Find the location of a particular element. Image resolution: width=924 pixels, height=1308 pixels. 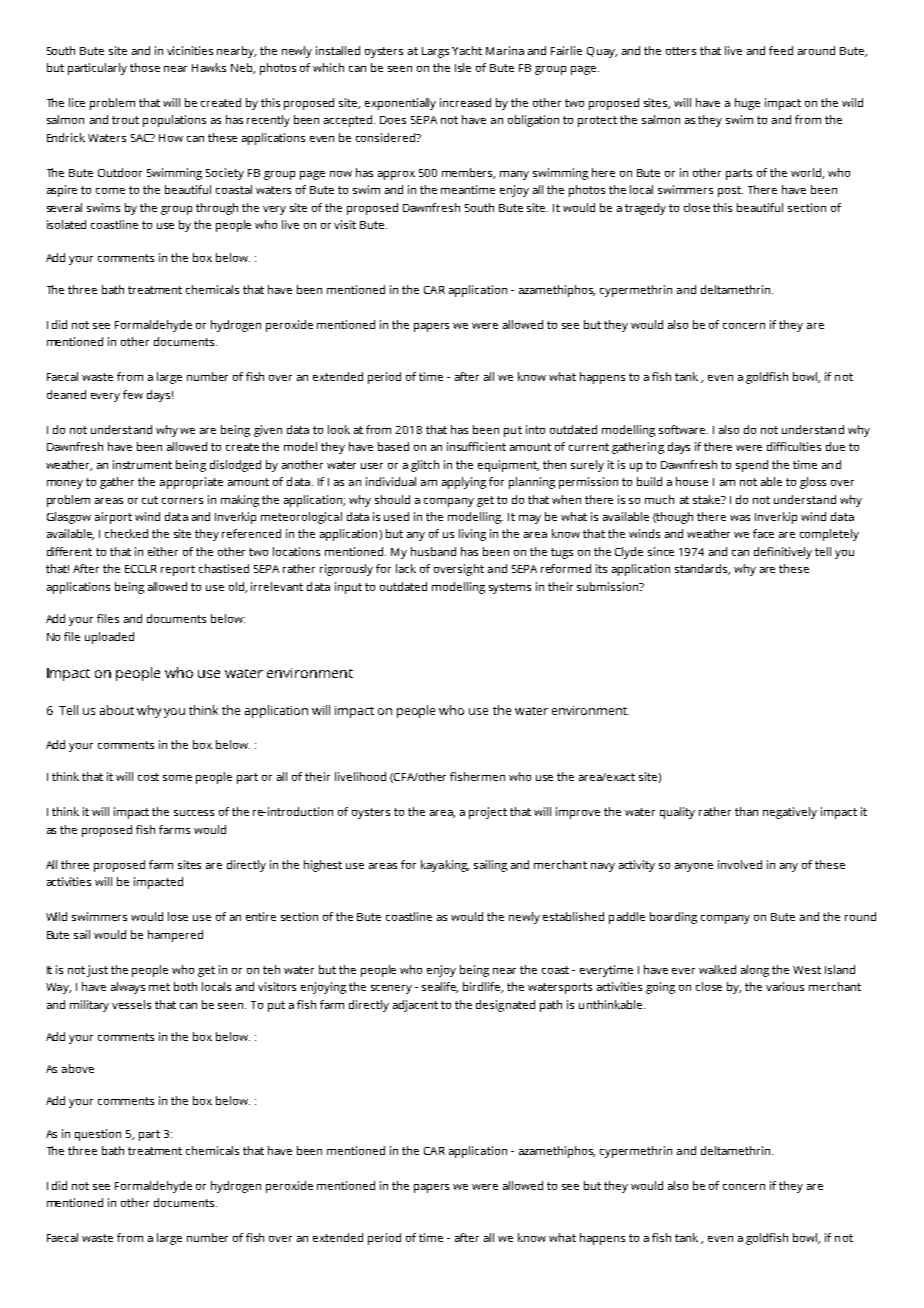

involved is located at coordinates (740, 864).
